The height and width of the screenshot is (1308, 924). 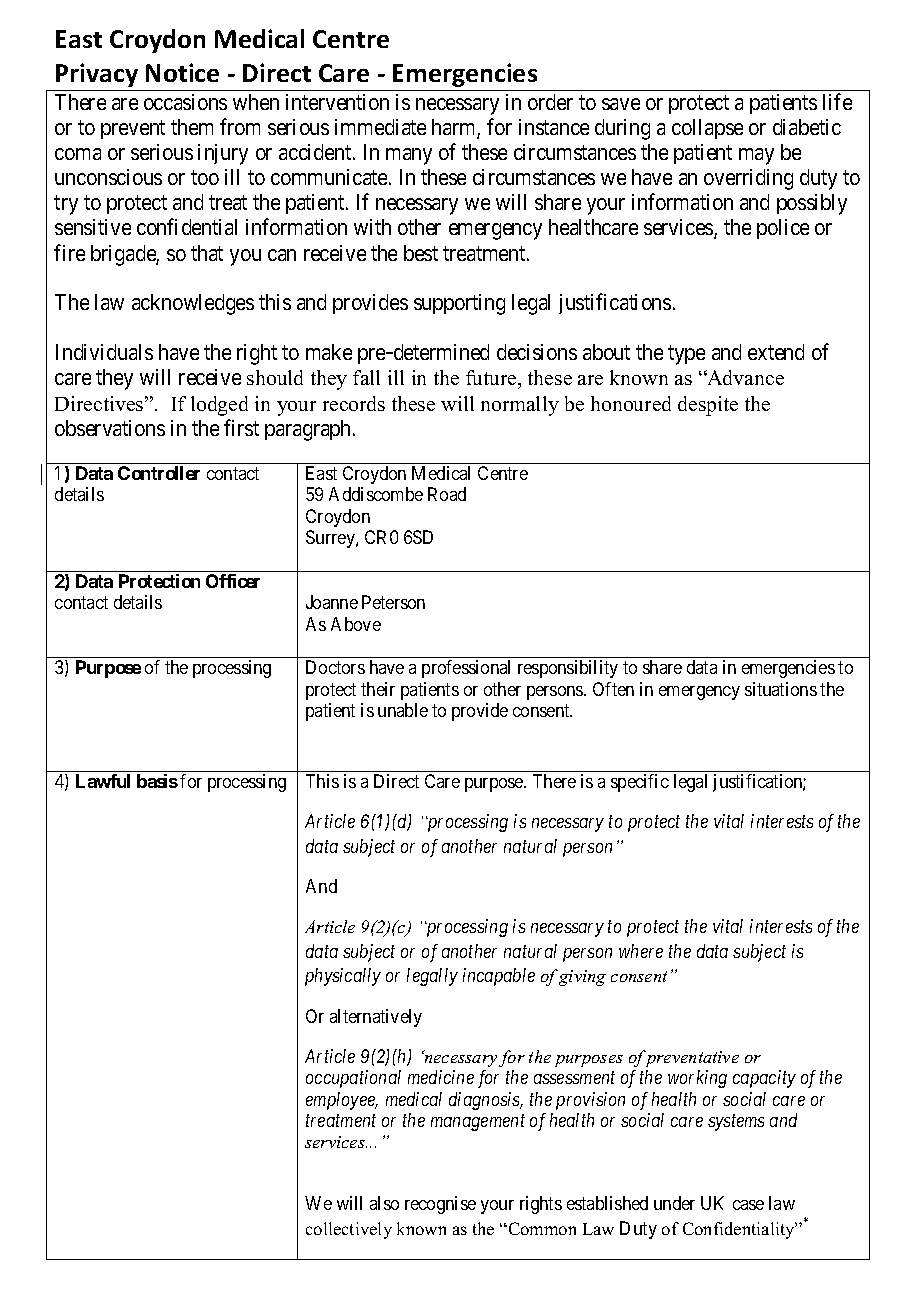 What do you see at coordinates (157, 781) in the screenshot?
I see `basis` at bounding box center [157, 781].
